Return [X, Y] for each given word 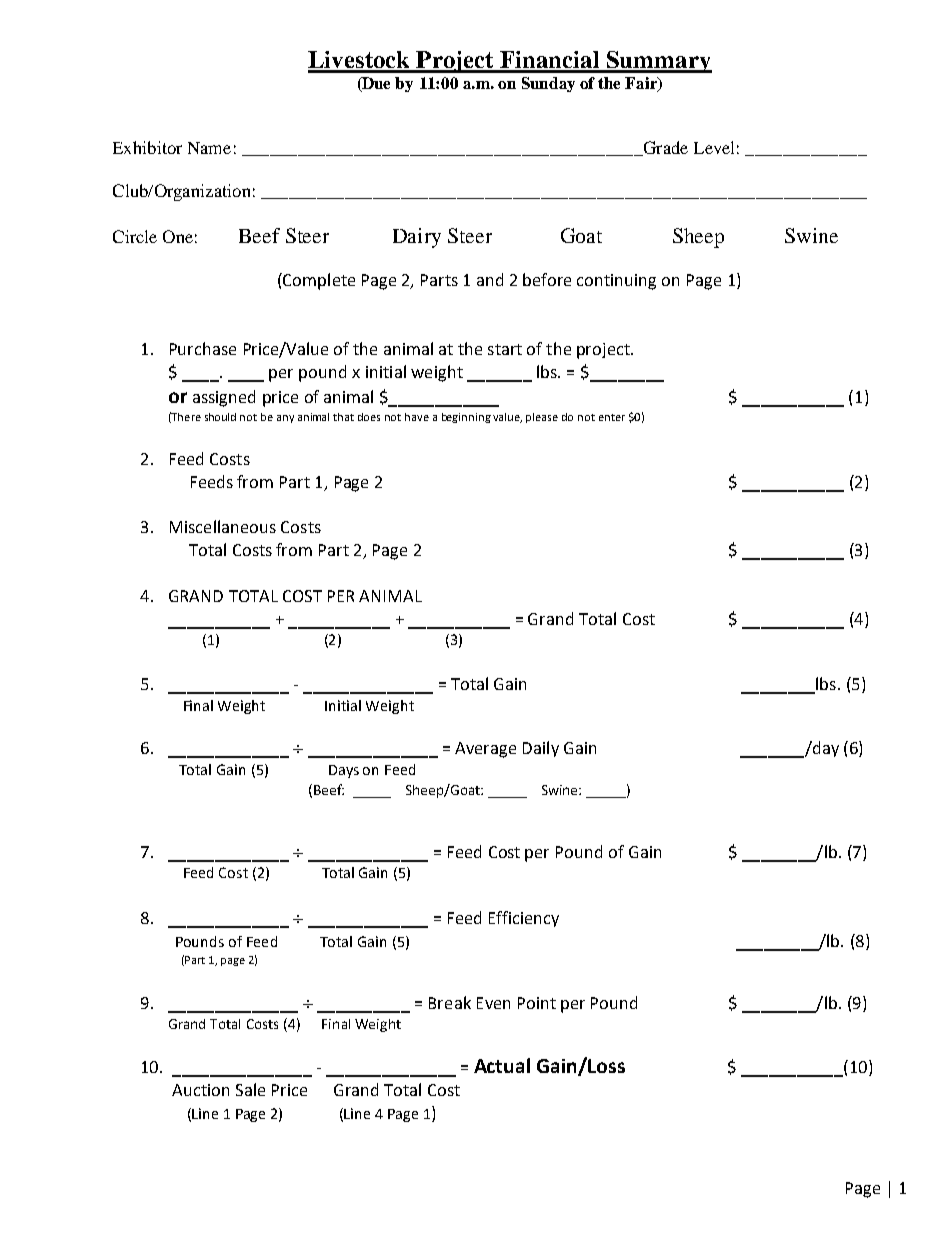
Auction [200, 1090]
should [220, 417]
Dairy [417, 238]
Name [209, 148]
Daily [541, 749]
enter [612, 417]
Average [485, 750]
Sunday [548, 84]
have [417, 417]
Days [344, 771]
